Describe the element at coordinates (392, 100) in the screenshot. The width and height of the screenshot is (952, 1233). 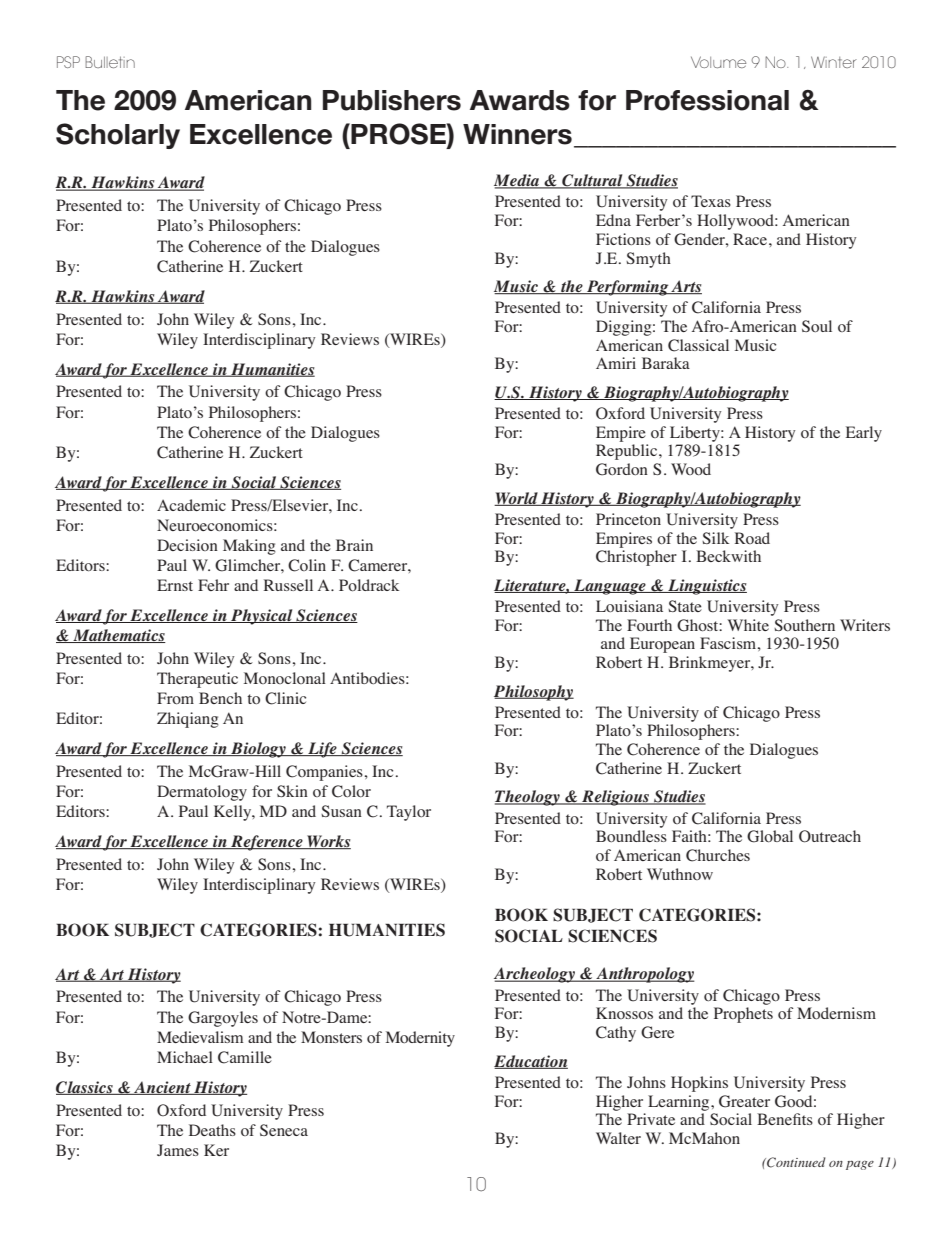
I see `Publishers` at that location.
